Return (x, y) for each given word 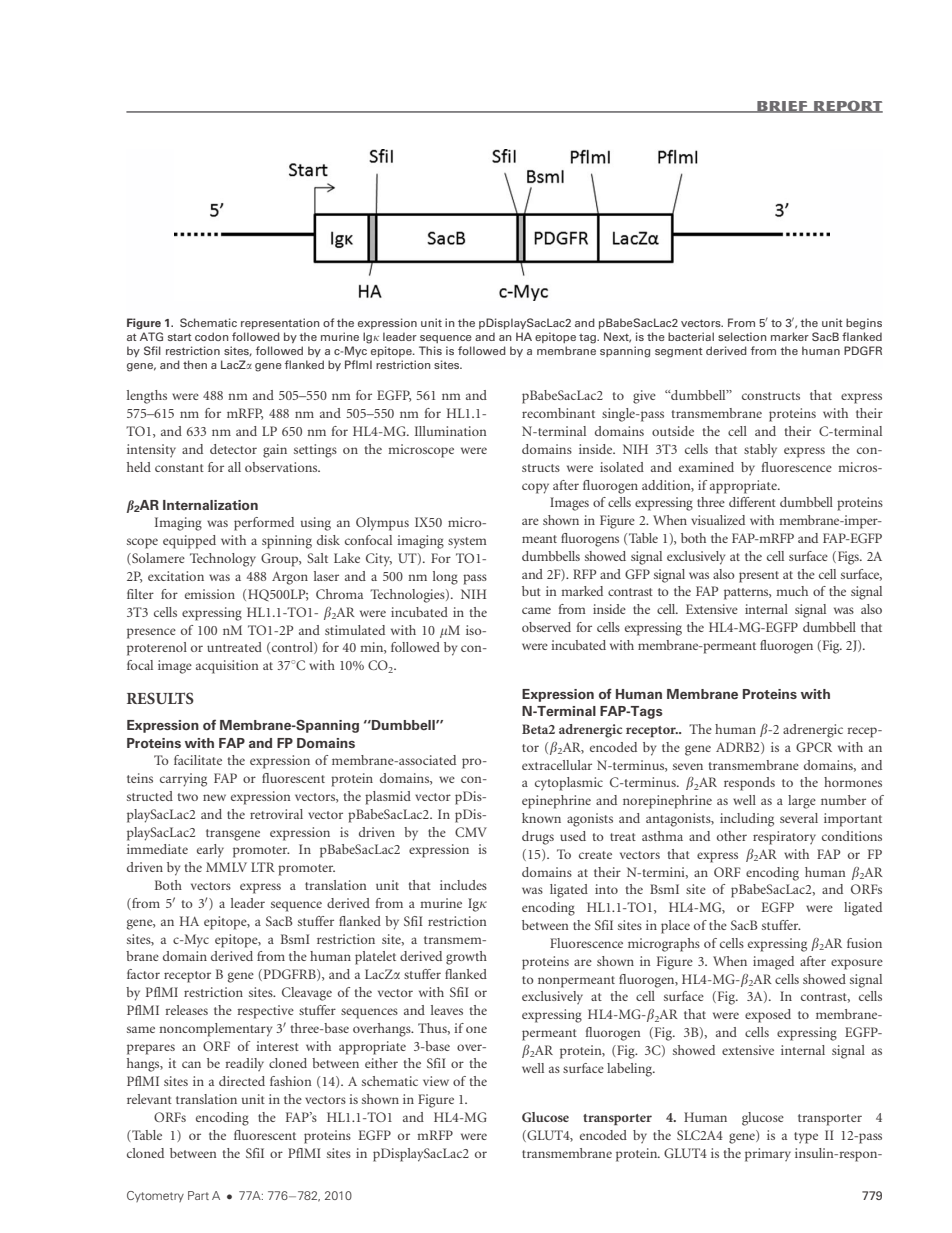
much (792, 591)
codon (212, 336)
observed (546, 627)
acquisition (227, 667)
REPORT (847, 106)
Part (198, 1195)
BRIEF (782, 107)
